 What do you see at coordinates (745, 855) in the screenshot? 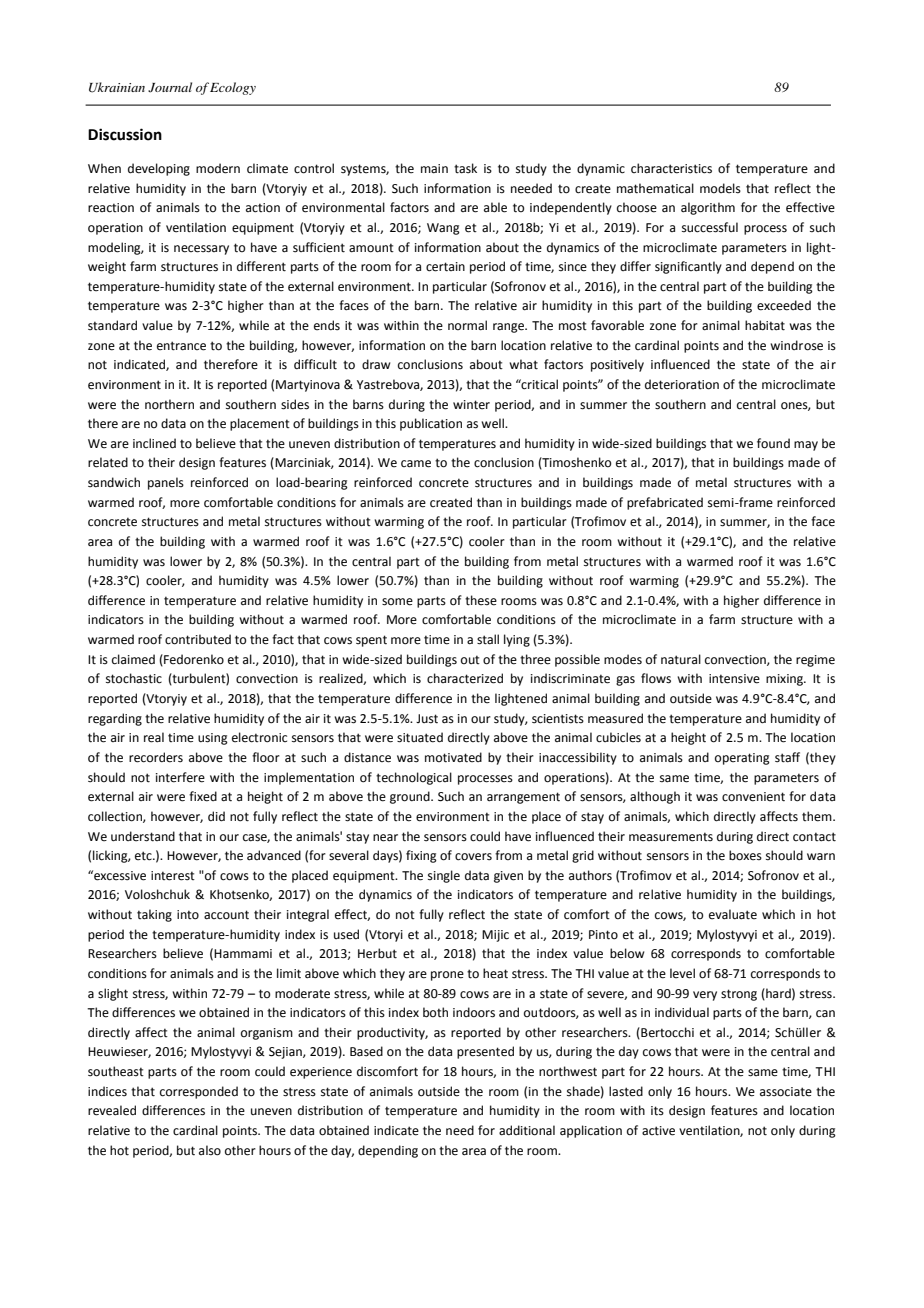
I see `boxes` at bounding box center [745, 855].
